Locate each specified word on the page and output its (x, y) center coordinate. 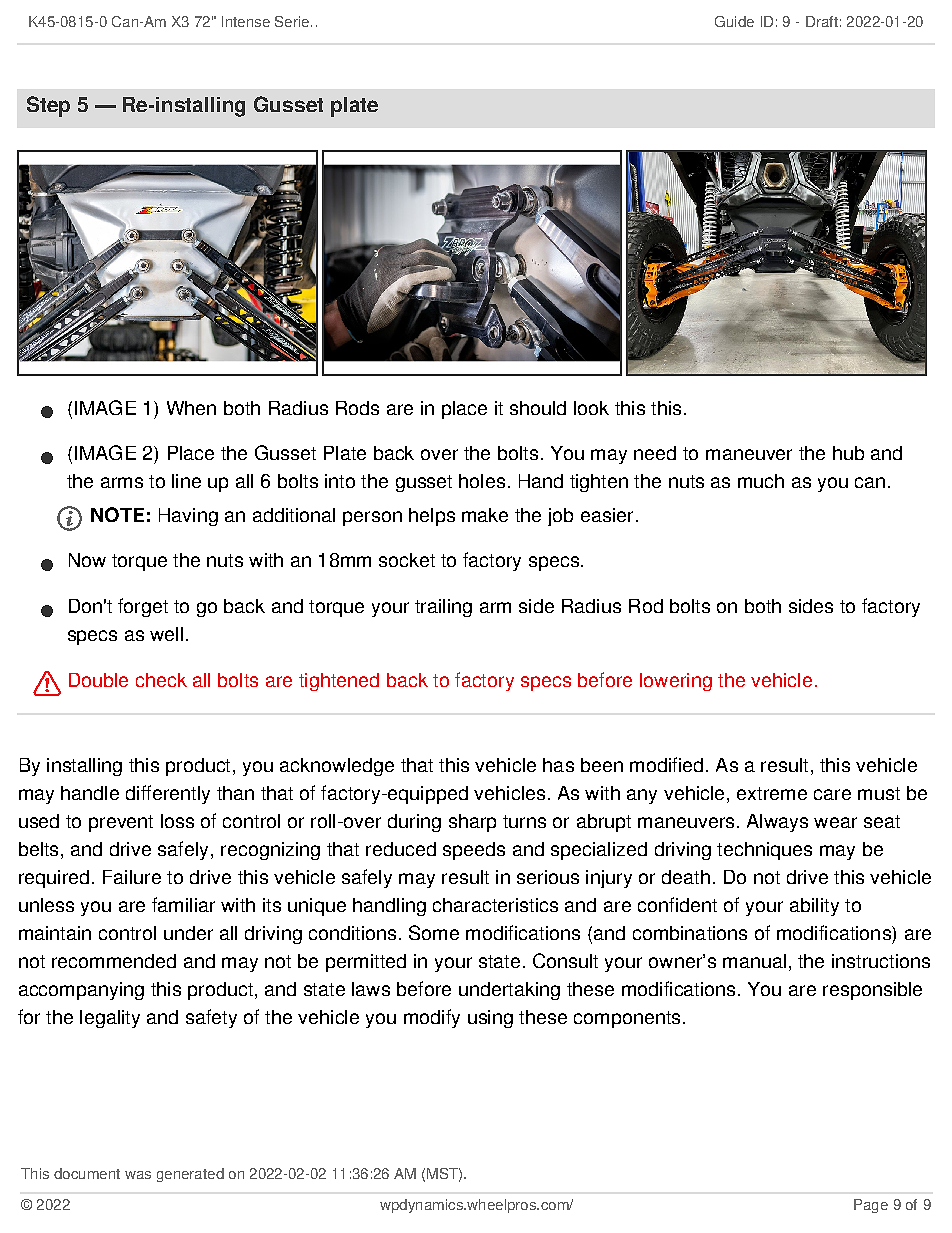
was (138, 1175)
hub (848, 453)
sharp (472, 823)
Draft (822, 21)
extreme (772, 793)
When (191, 408)
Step (48, 106)
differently (168, 794)
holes (482, 481)
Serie (292, 21)
